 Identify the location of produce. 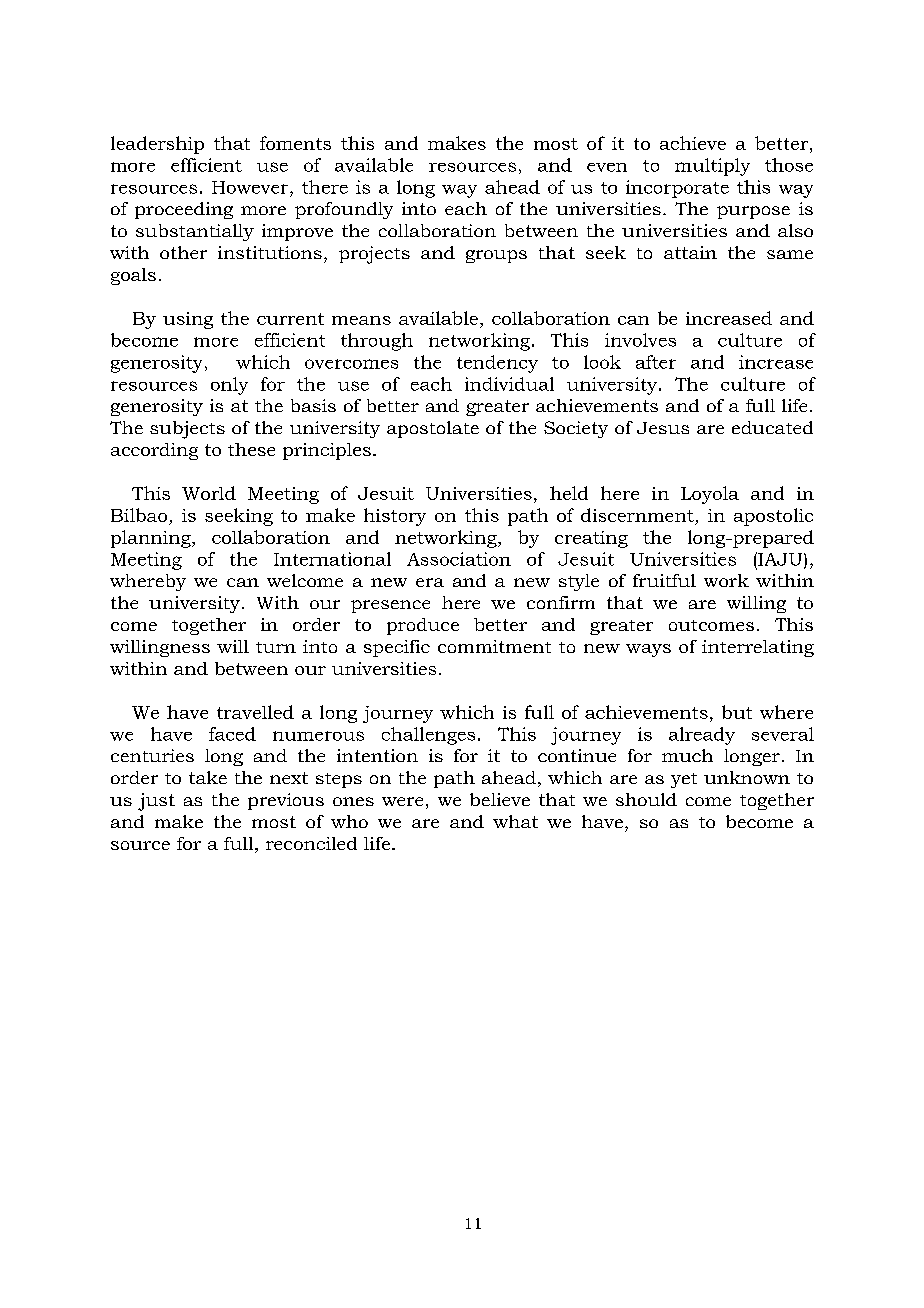
(423, 626).
